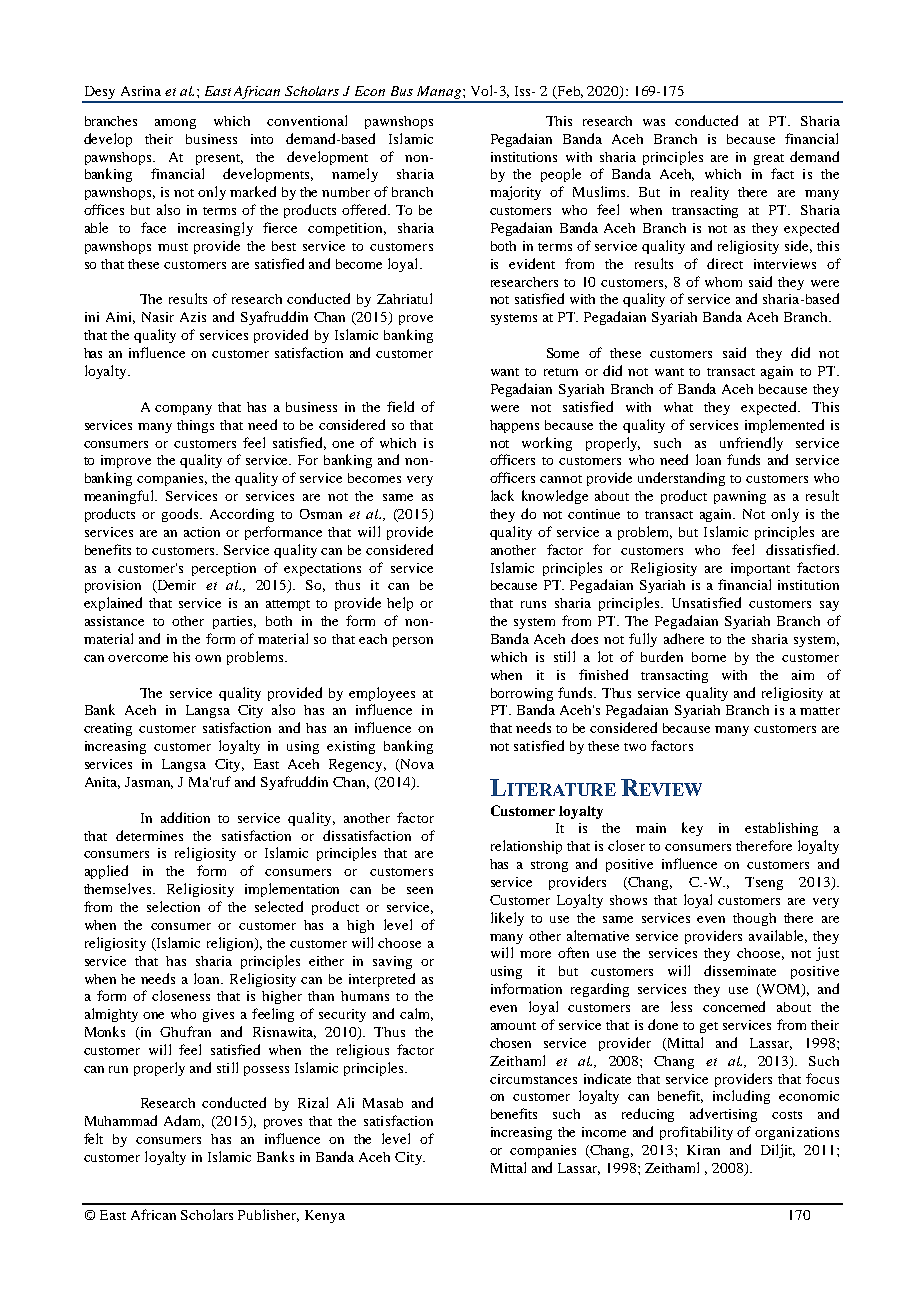  Describe the element at coordinates (413, 642) in the document. I see `person` at that location.
